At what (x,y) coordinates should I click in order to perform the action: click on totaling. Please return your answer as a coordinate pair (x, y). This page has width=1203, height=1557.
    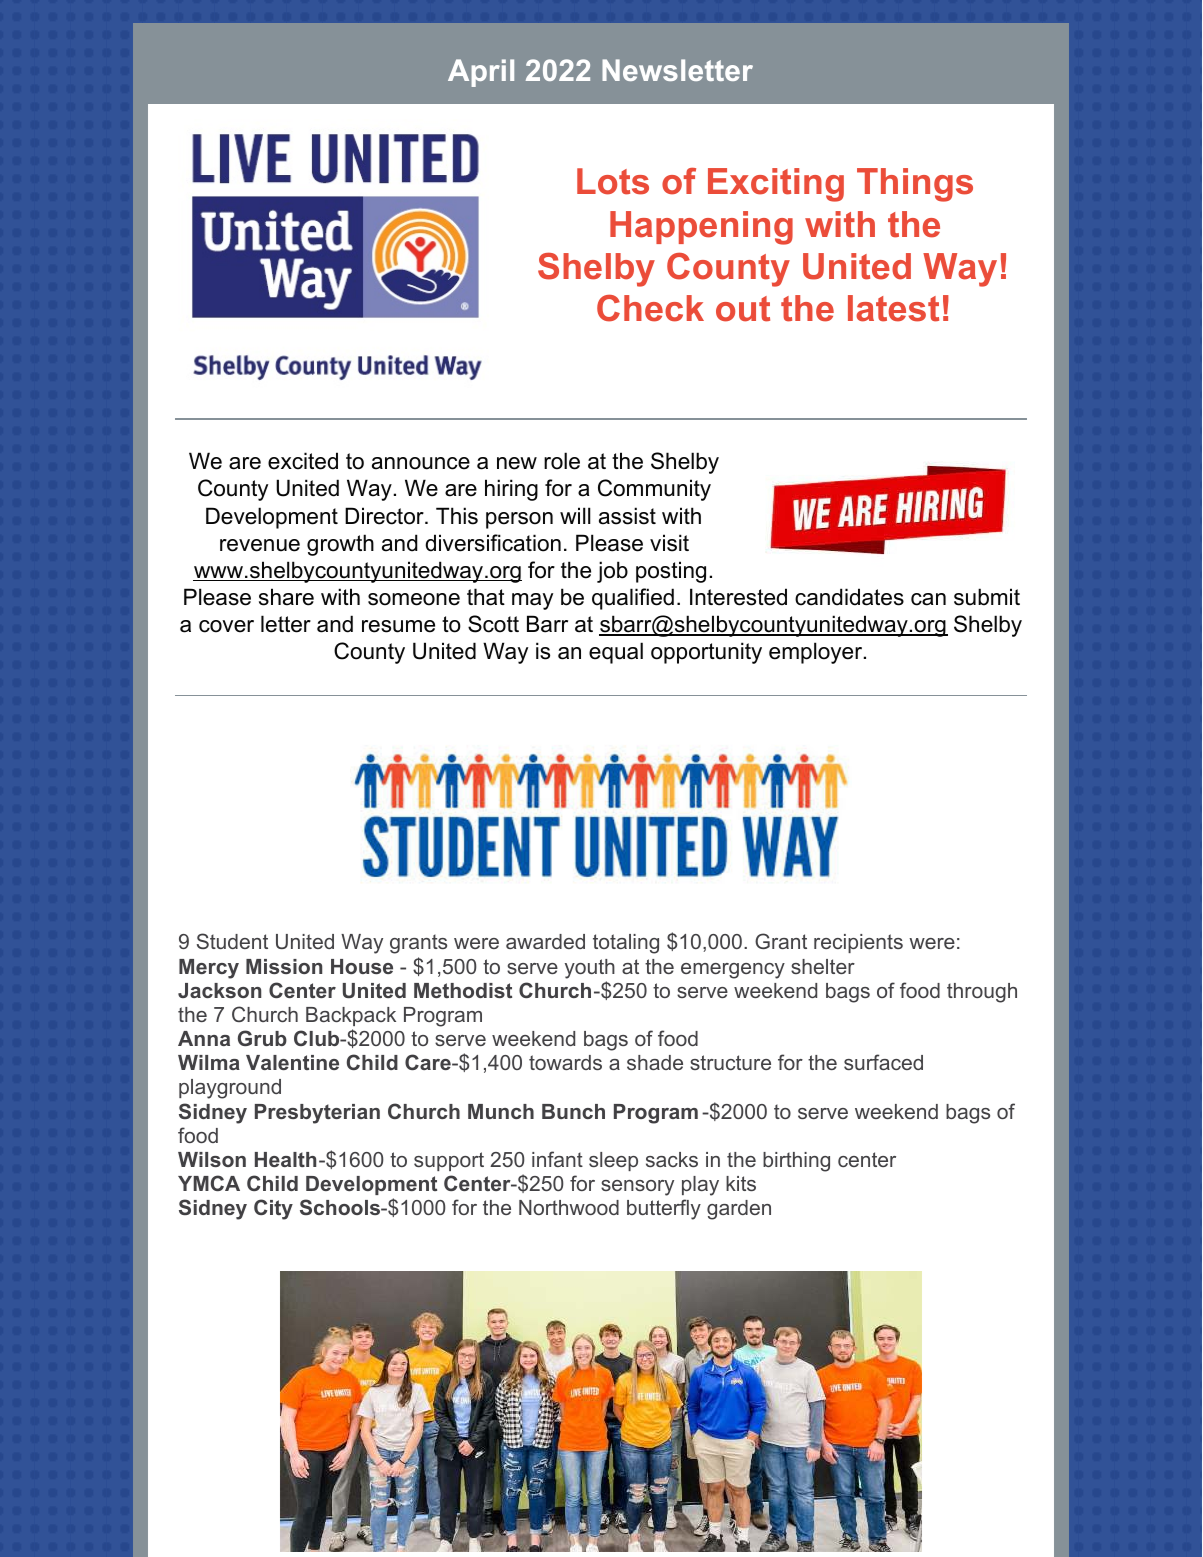
    Looking at the image, I should click on (626, 944).
